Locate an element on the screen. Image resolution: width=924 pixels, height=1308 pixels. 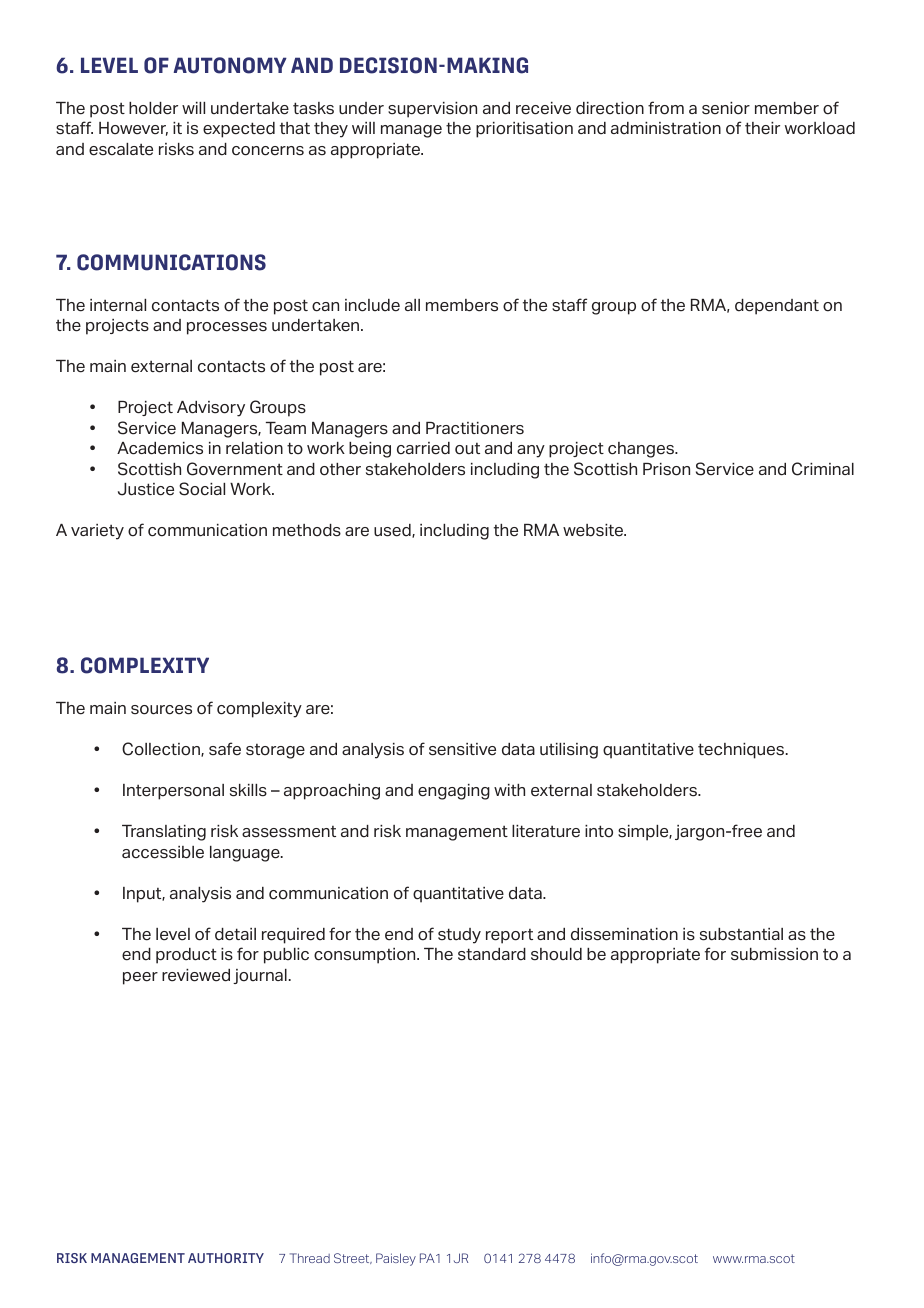
senior is located at coordinates (726, 108).
